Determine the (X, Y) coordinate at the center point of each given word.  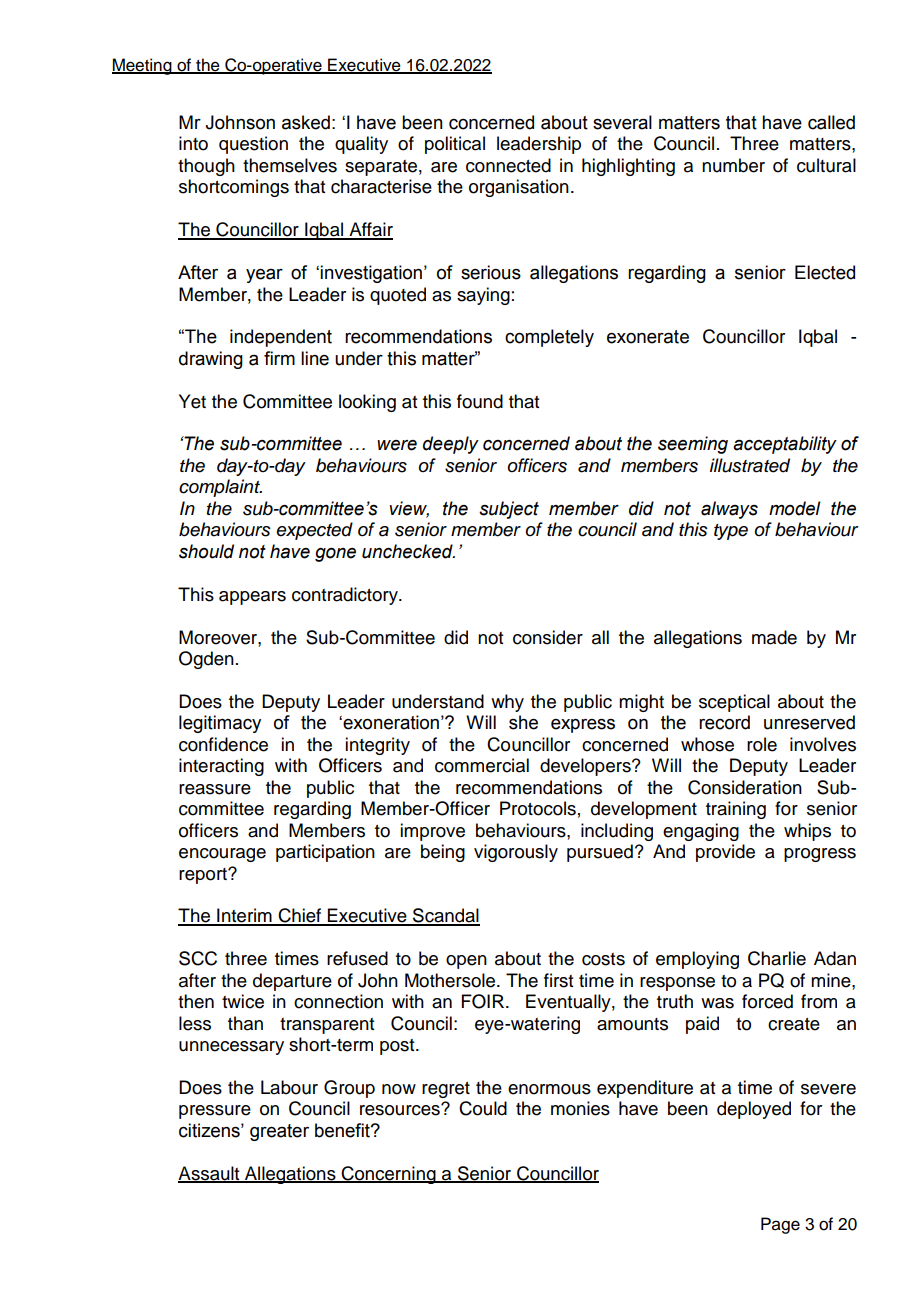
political (455, 145)
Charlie (777, 958)
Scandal (445, 916)
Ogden (206, 660)
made (774, 637)
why (507, 703)
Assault (210, 1174)
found (480, 401)
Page (780, 1225)
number (733, 165)
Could (483, 1108)
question (253, 145)
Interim (244, 916)
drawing (211, 360)
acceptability (785, 445)
